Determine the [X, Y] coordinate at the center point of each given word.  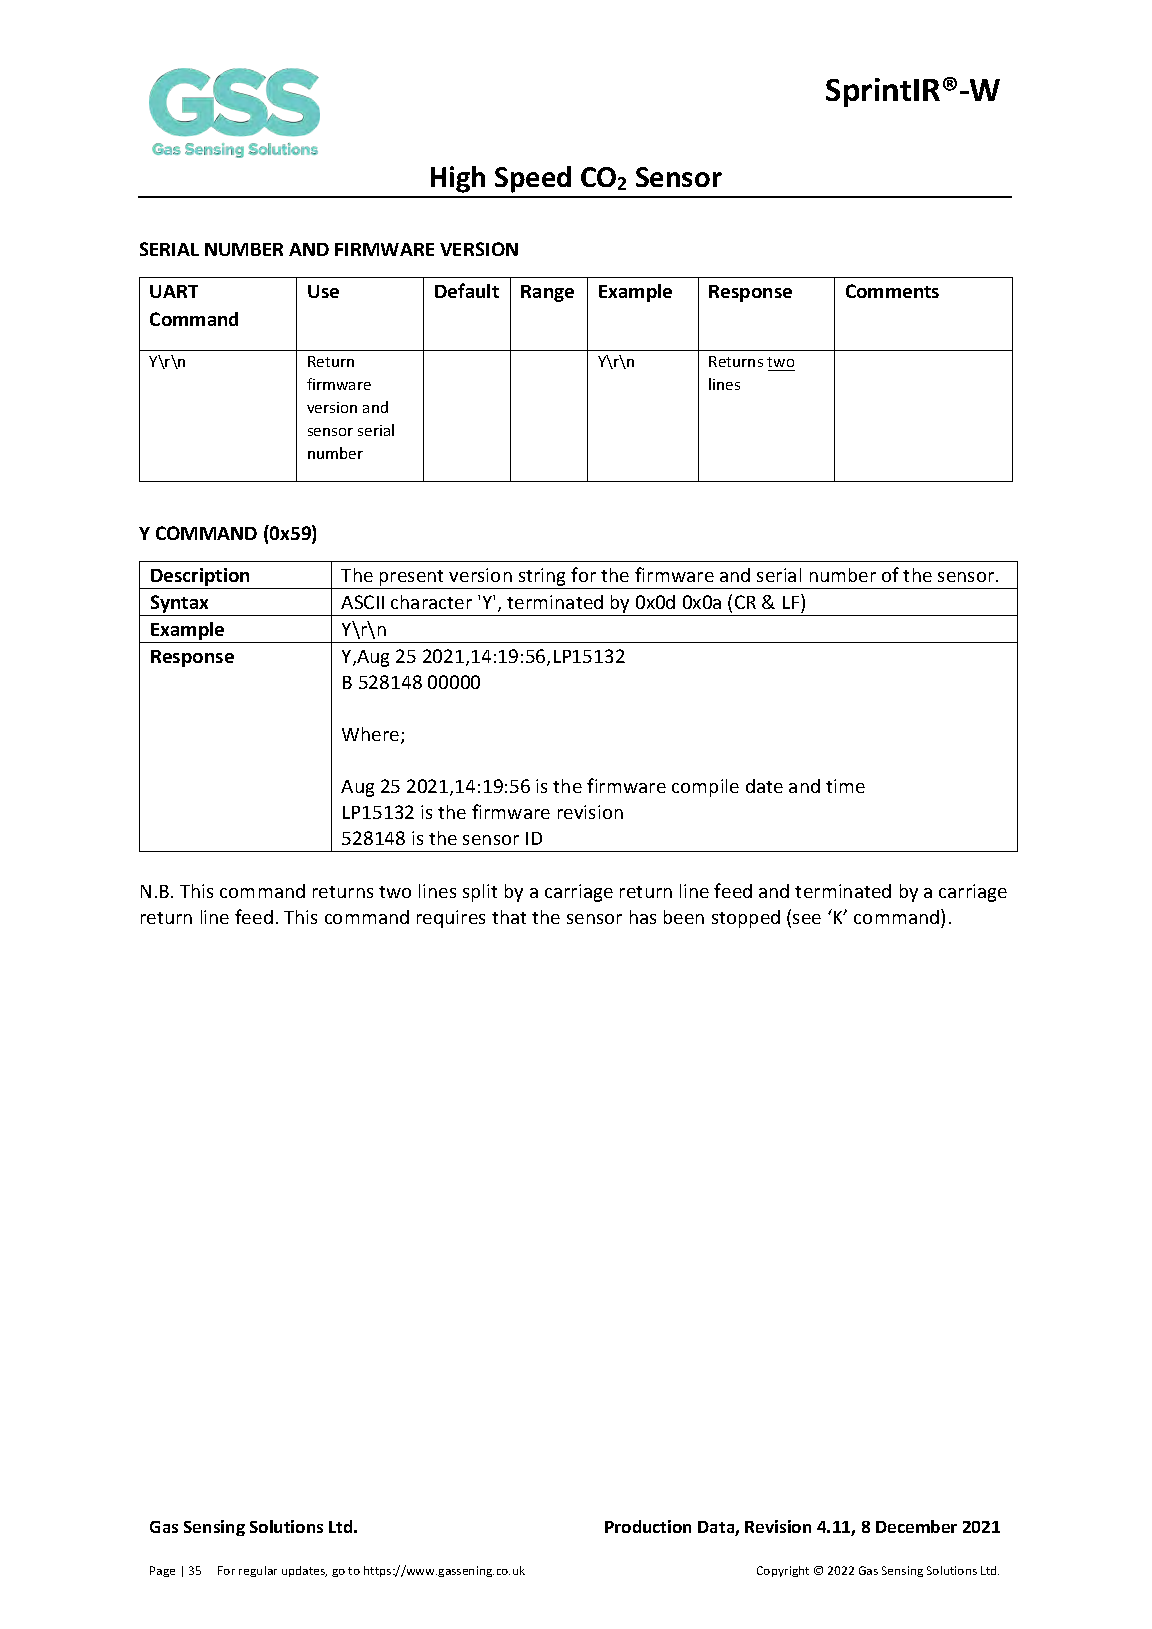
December [916, 1526]
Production [648, 1526]
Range [547, 293]
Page [162, 1571]
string [542, 578]
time [845, 786]
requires [451, 919]
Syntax [179, 605]
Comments [892, 291]
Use [323, 291]
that [509, 917]
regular [258, 1571]
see [807, 919]
